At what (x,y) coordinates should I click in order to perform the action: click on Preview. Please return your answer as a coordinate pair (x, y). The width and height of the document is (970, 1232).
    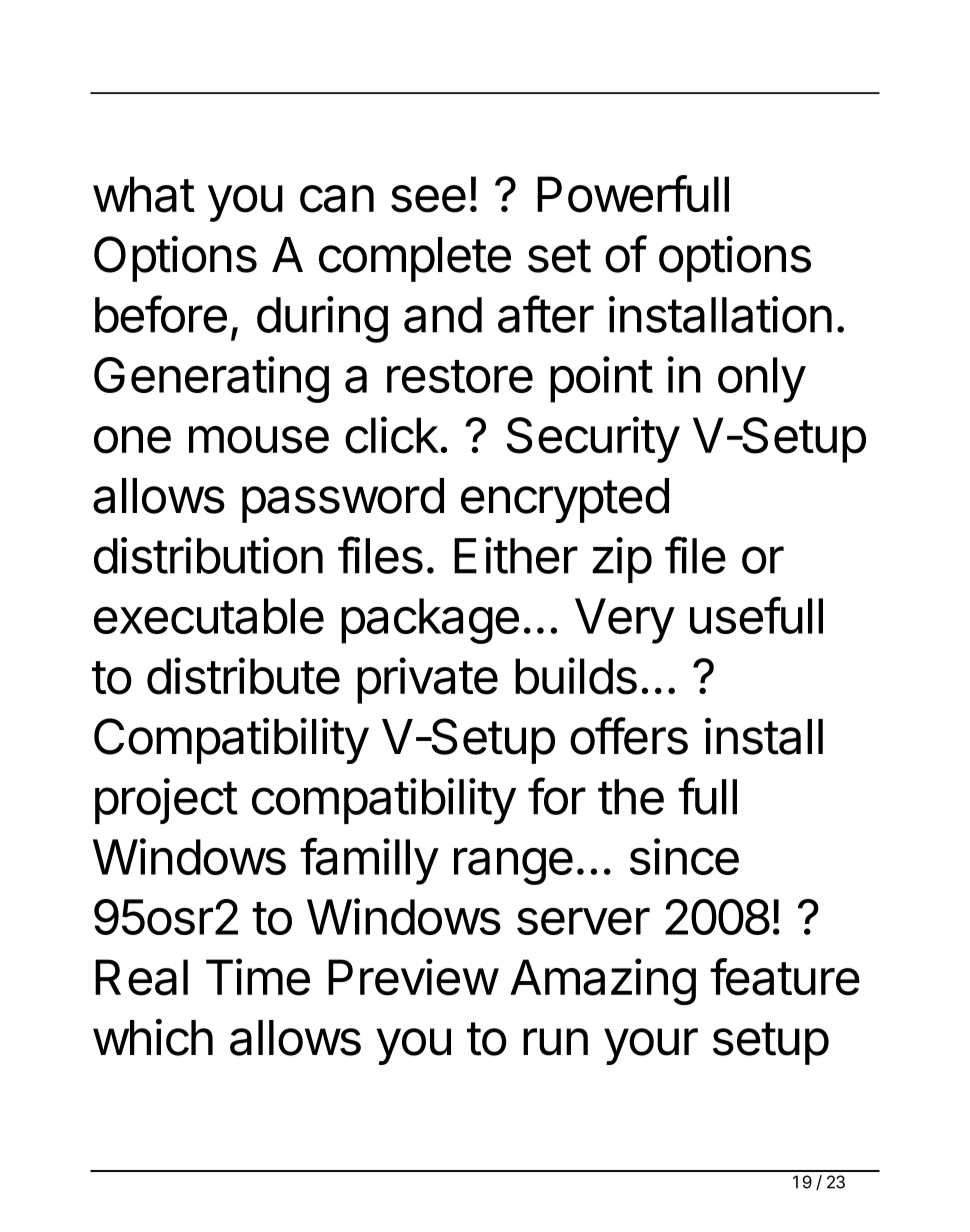
    Looking at the image, I should click on (413, 977).
